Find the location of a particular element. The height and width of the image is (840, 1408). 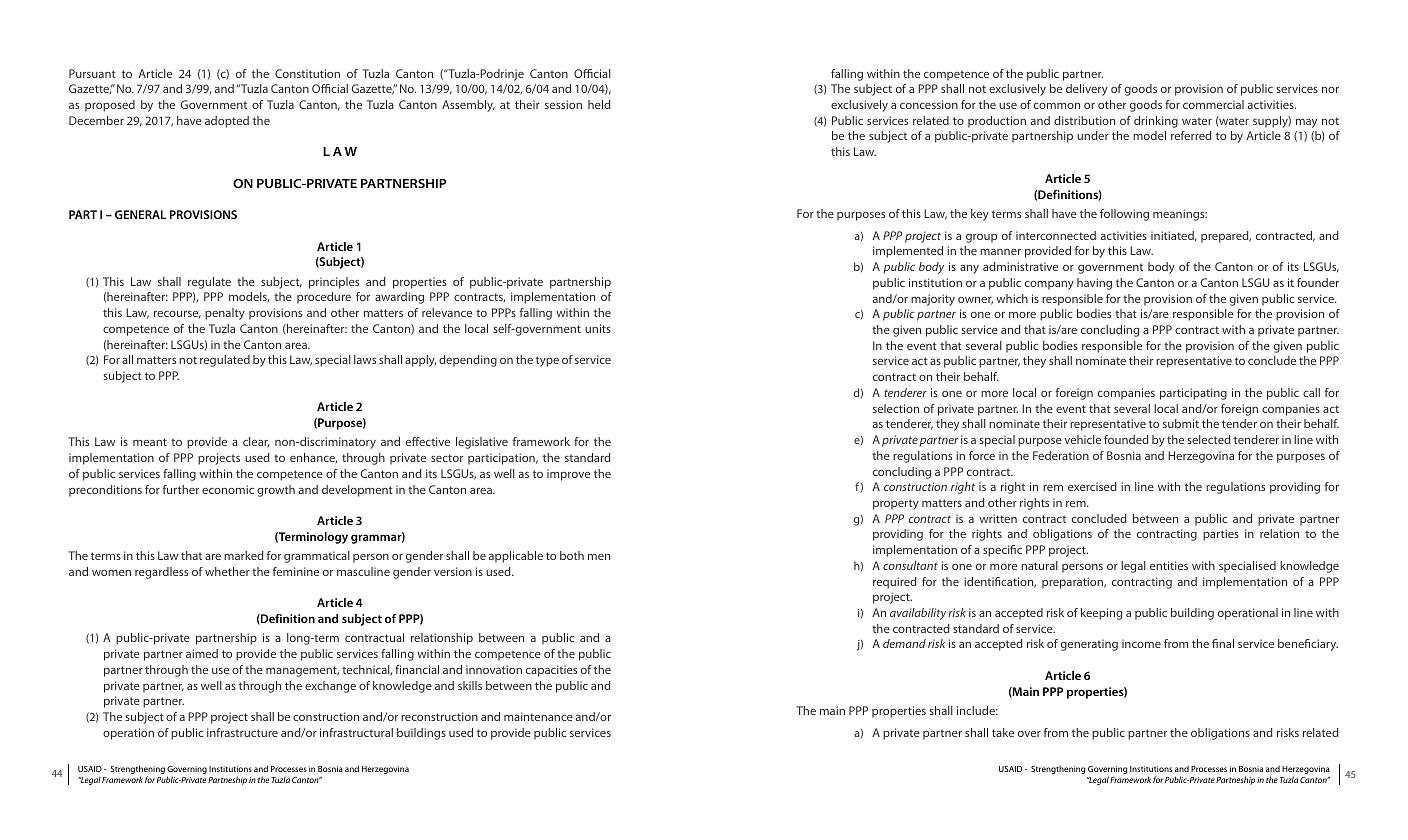

commercial is located at coordinates (1213, 104).
